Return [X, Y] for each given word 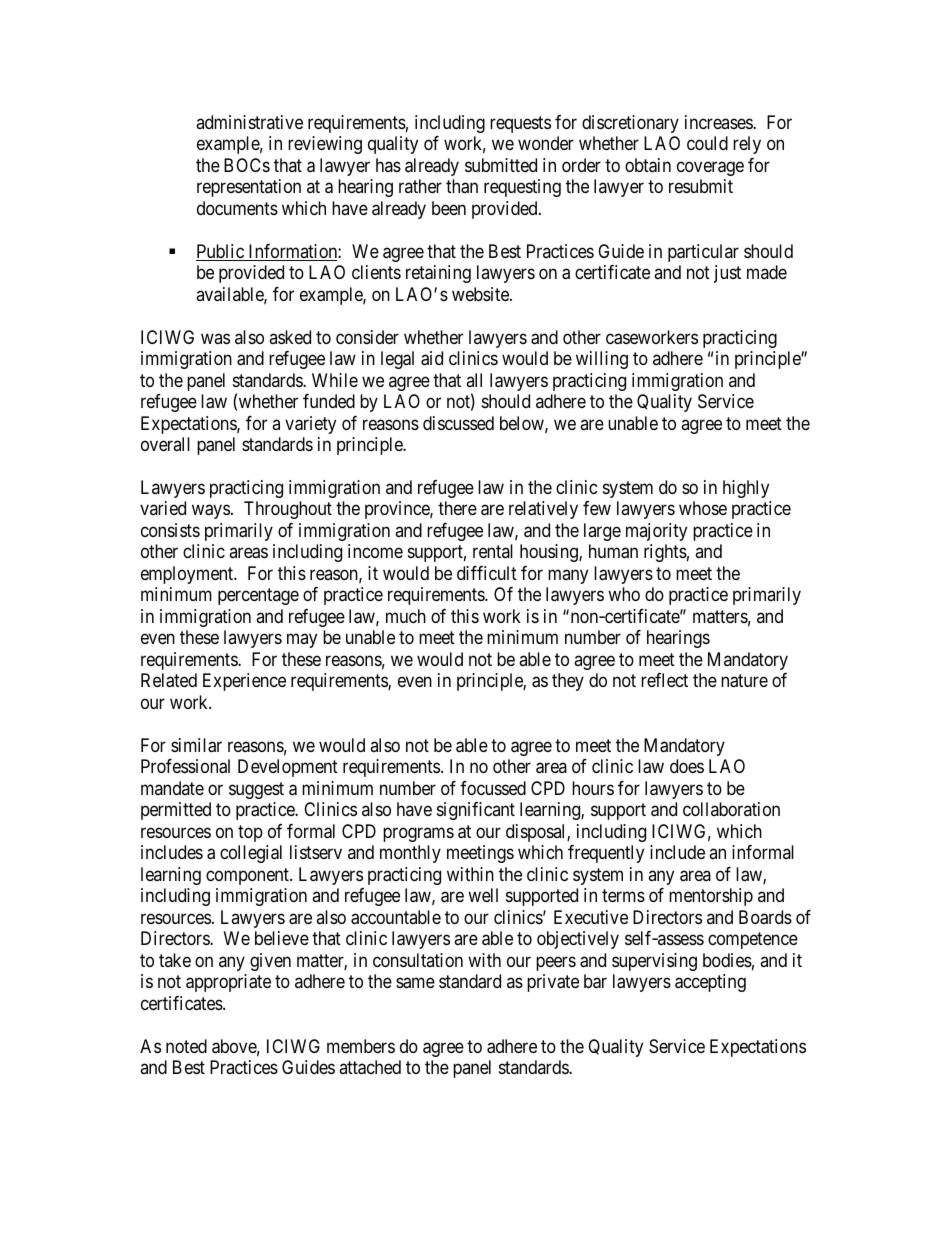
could [707, 143]
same [415, 983]
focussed [493, 788]
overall [165, 444]
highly [746, 489]
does [687, 766]
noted [186, 1046]
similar [196, 745]
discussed [458, 423]
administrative [249, 122]
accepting [710, 983]
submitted [501, 165]
